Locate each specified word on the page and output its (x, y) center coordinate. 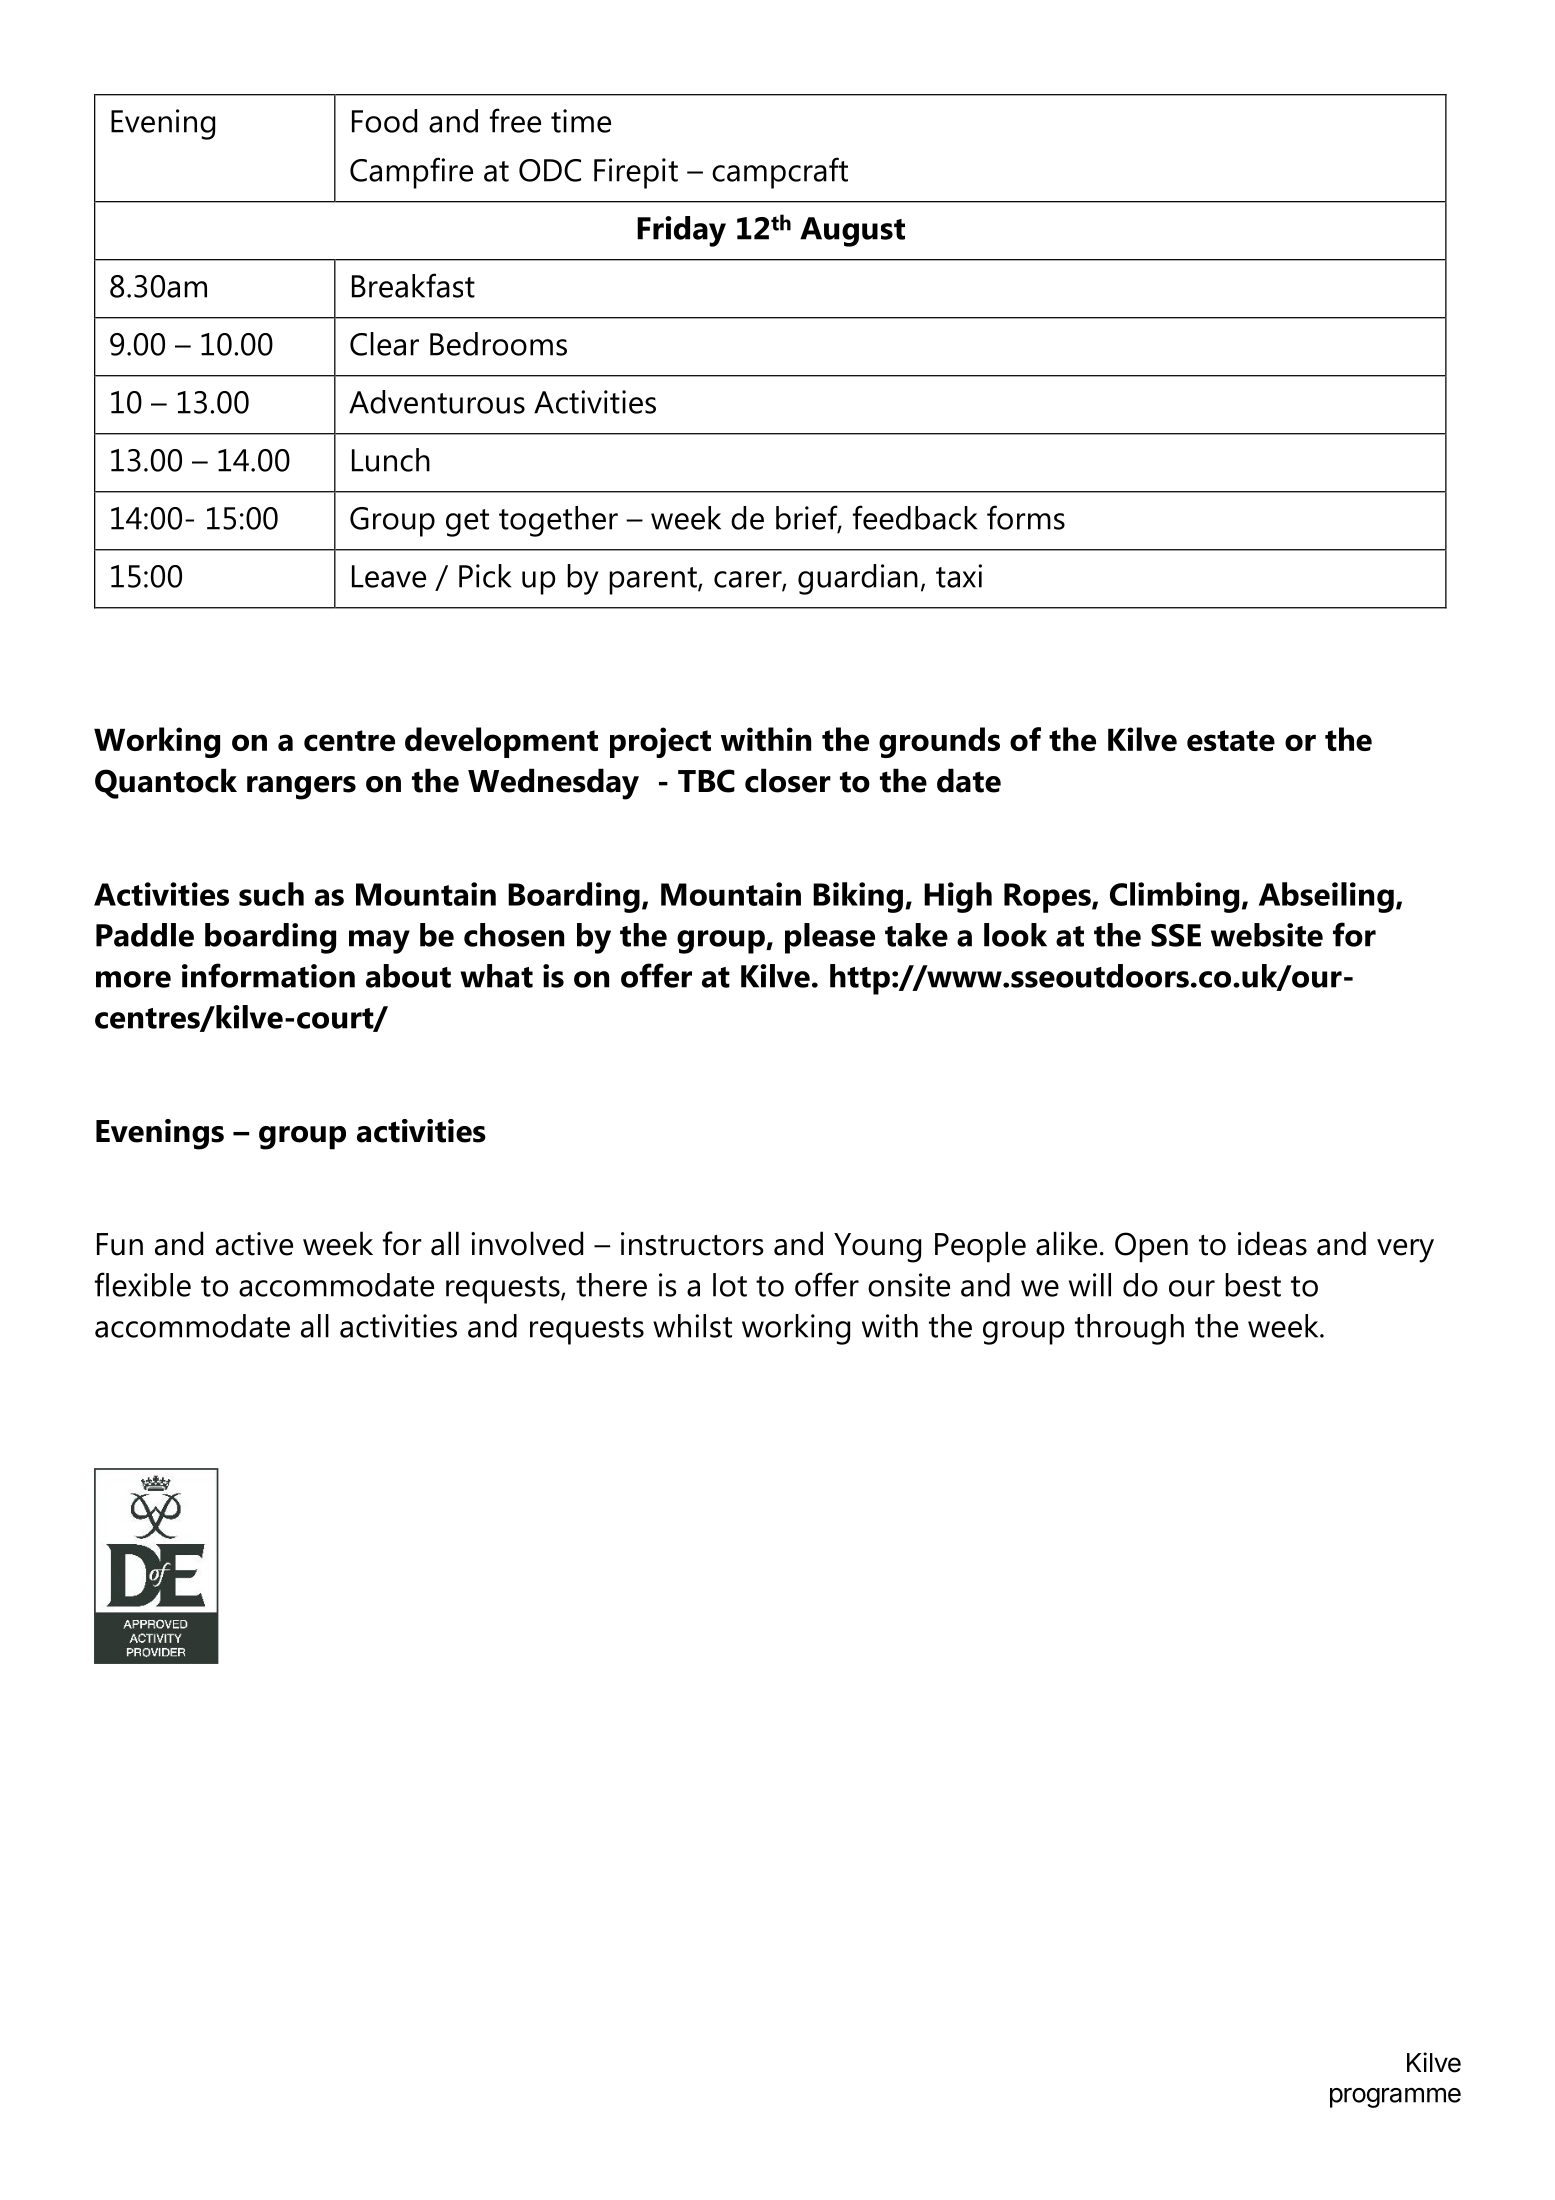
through (1129, 1329)
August (852, 232)
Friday (681, 231)
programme (1395, 2098)
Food (384, 121)
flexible (143, 1284)
